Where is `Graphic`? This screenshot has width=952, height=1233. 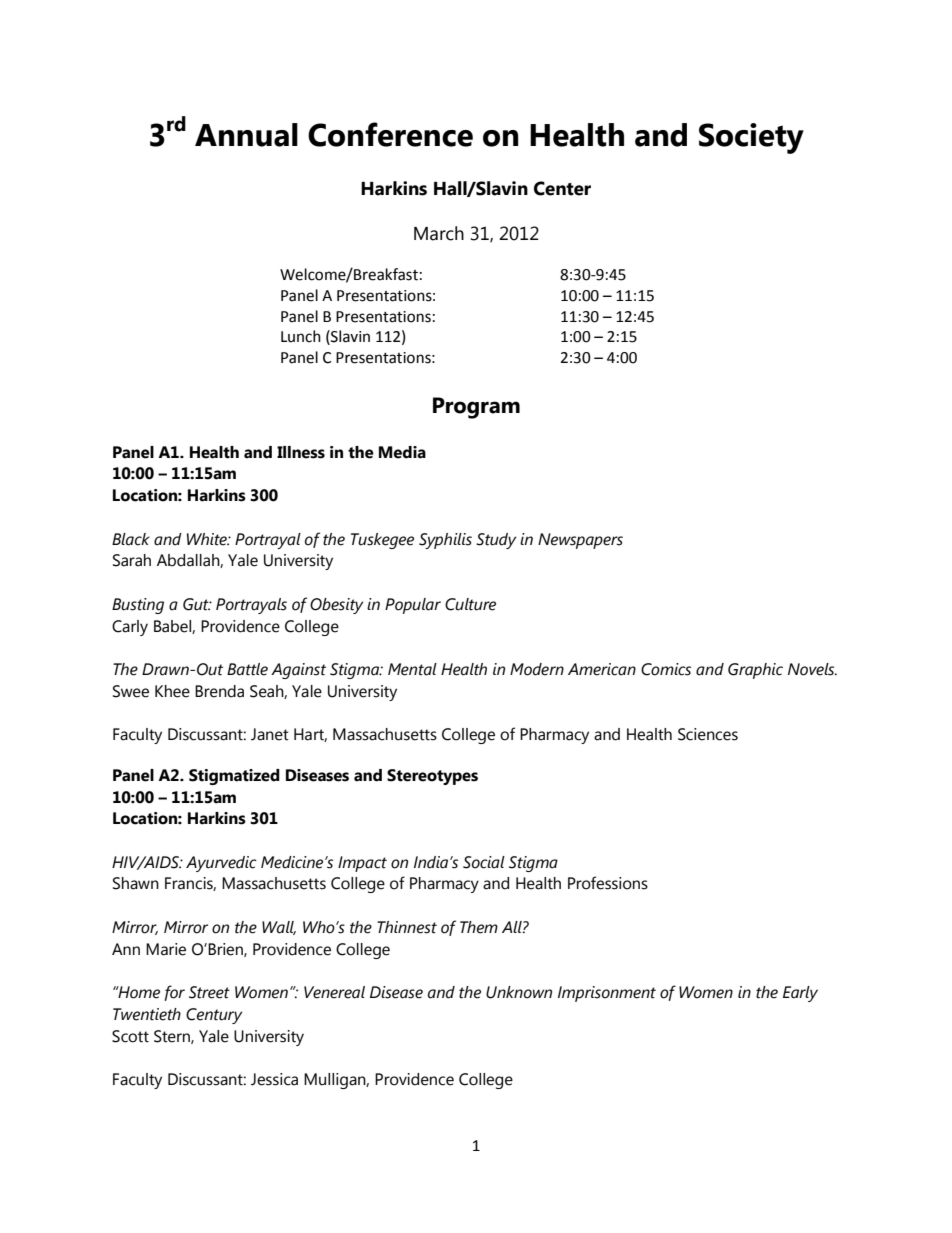 Graphic is located at coordinates (755, 671).
